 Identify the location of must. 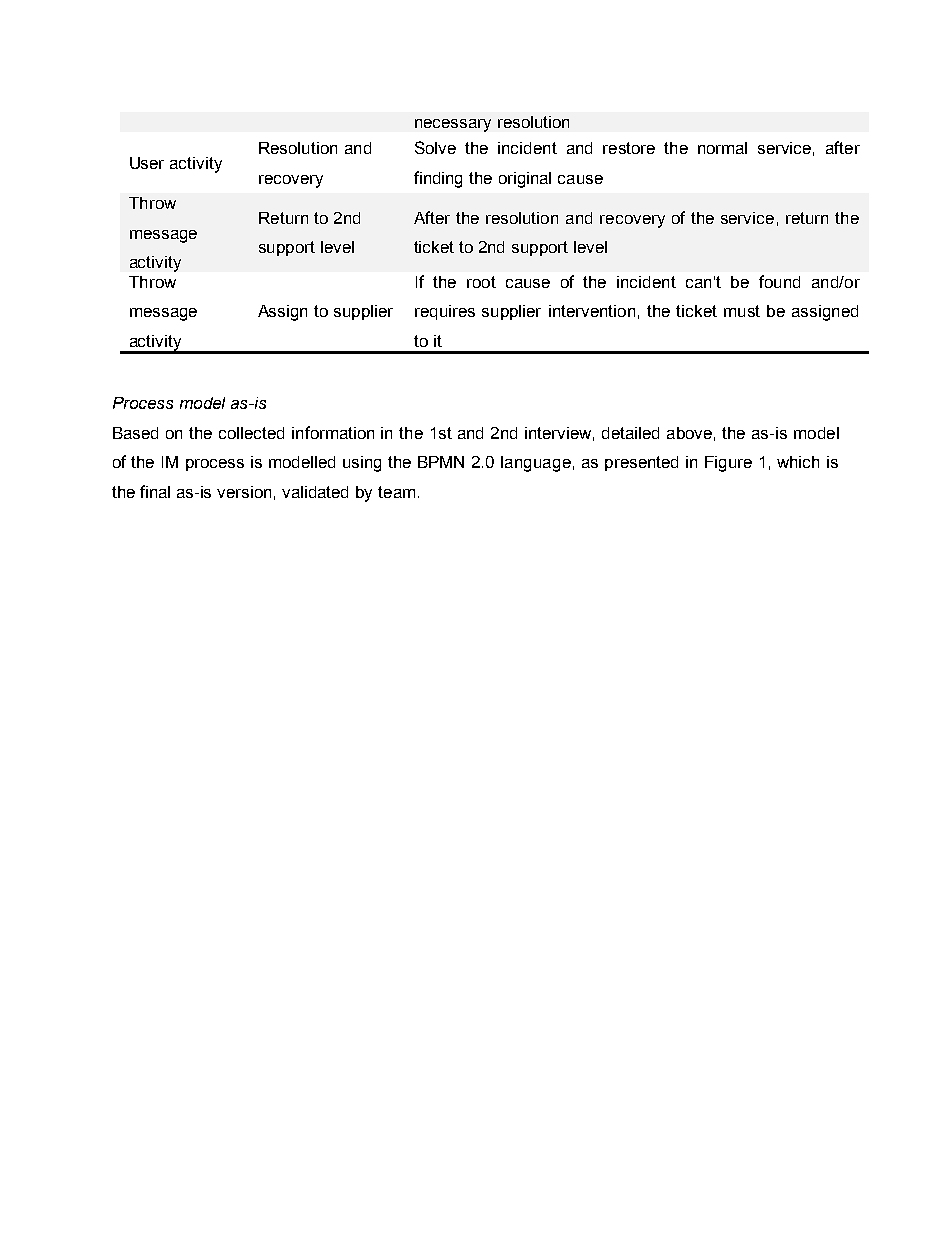
(742, 311).
